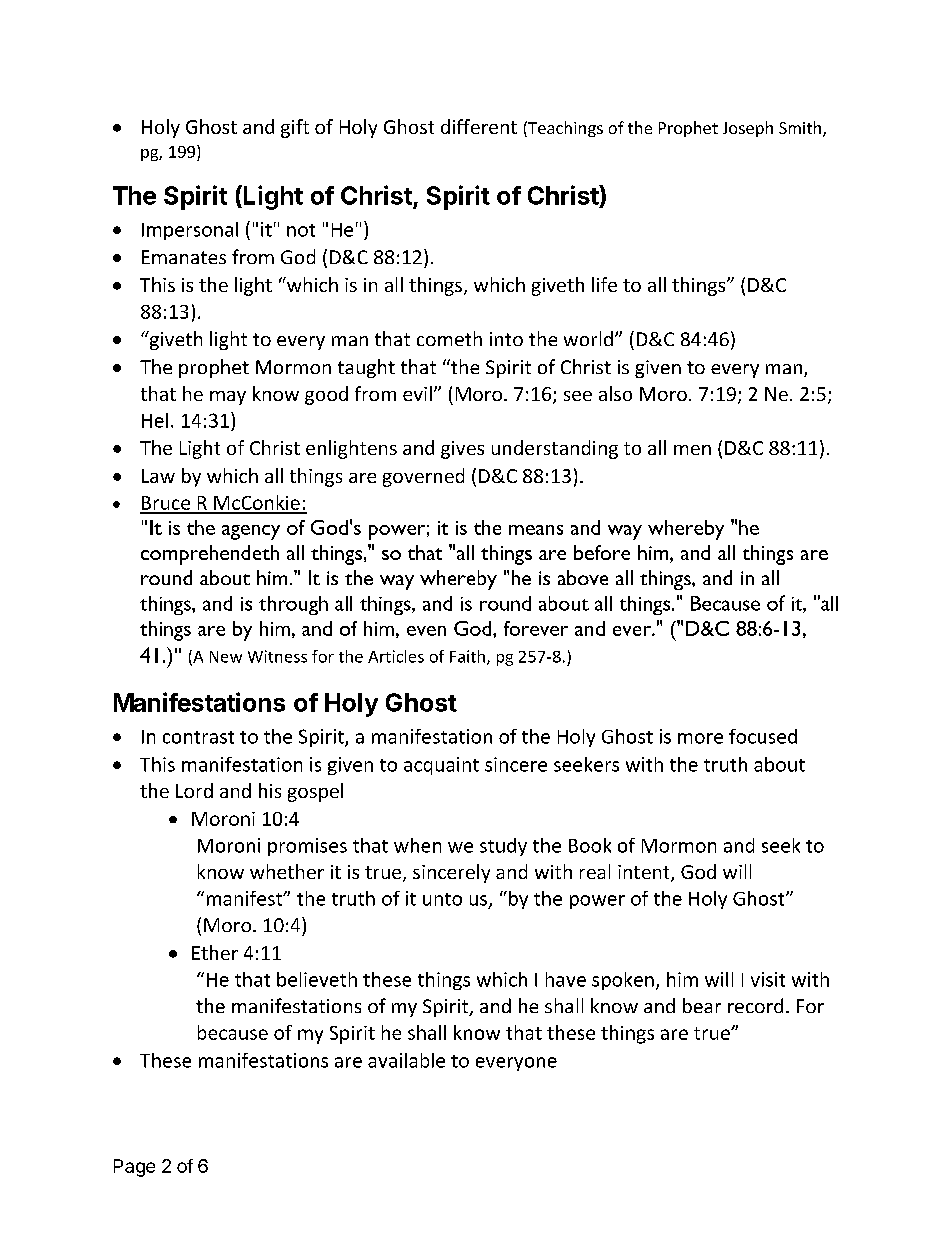 This image has width=952, height=1233. I want to click on Joseph, so click(748, 129).
